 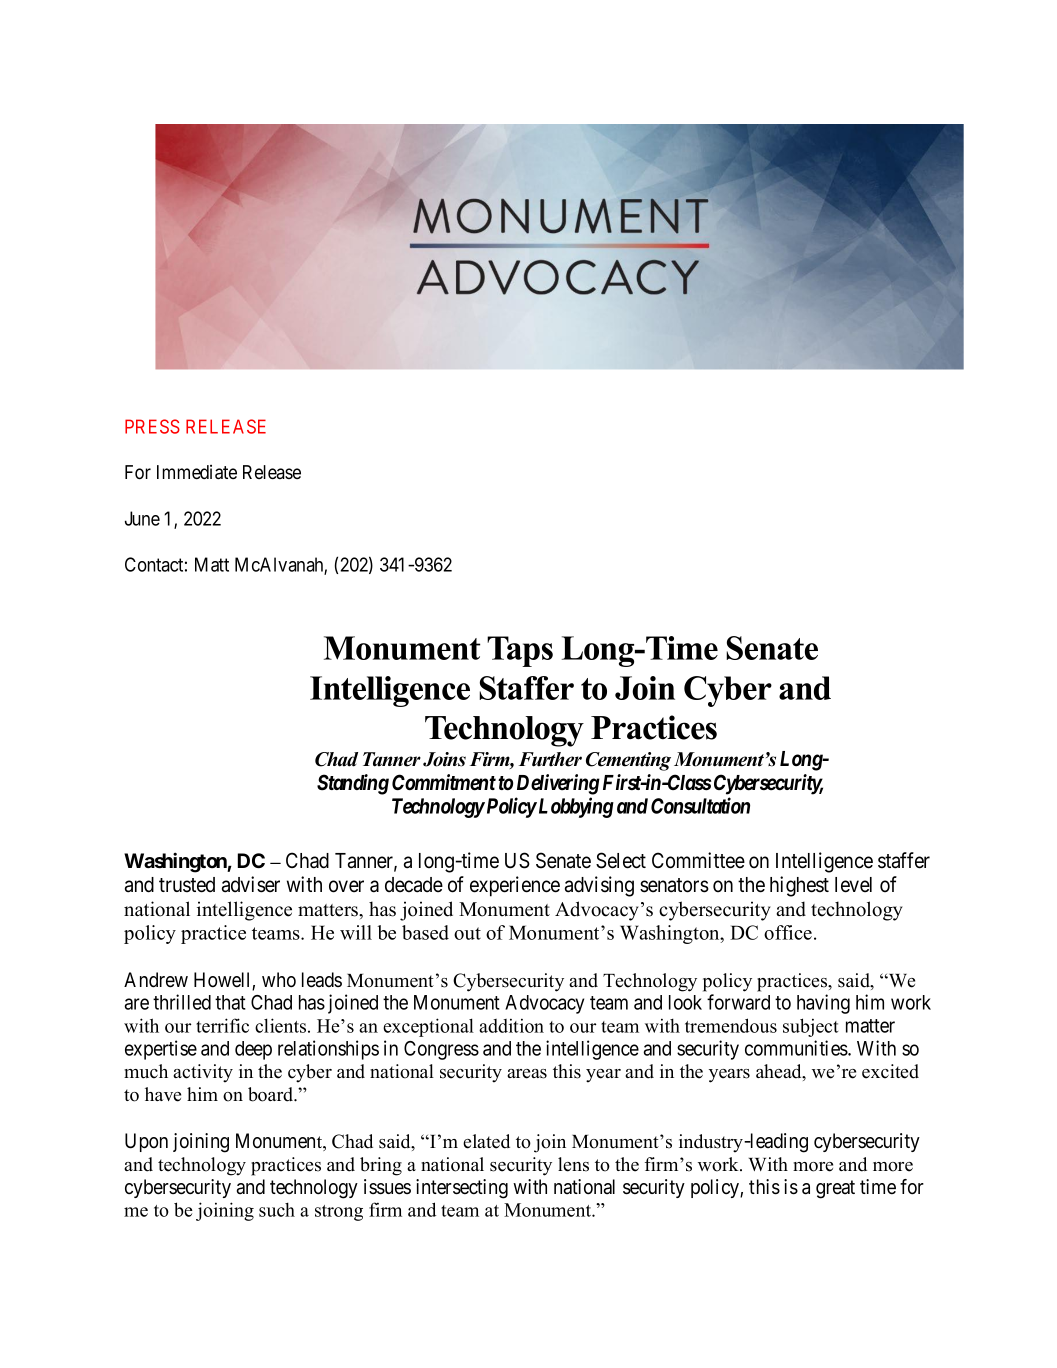 I want to click on Immediate, so click(x=197, y=472).
